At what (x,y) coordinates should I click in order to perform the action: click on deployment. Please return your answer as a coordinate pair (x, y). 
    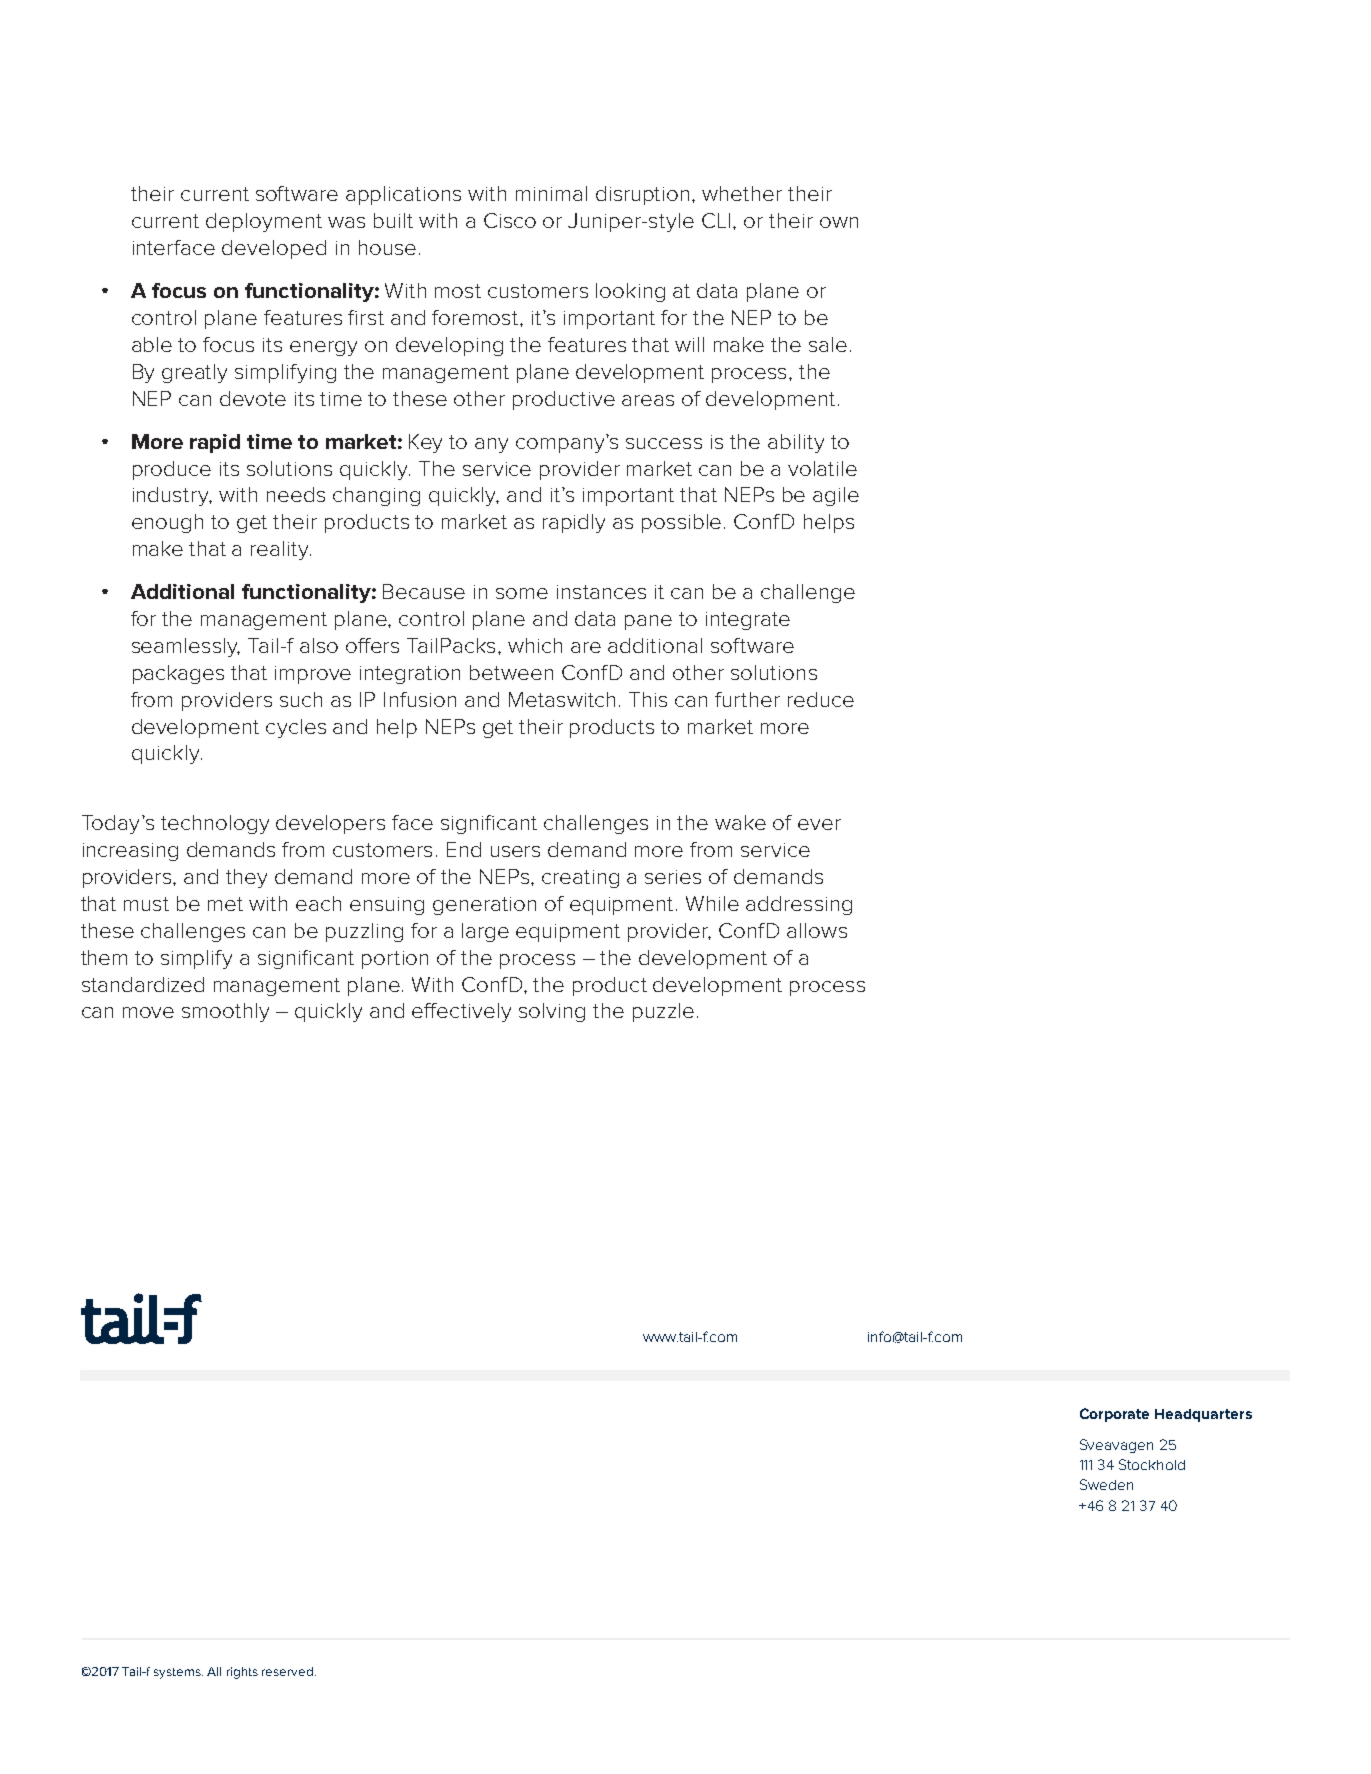
    Looking at the image, I should click on (264, 222).
